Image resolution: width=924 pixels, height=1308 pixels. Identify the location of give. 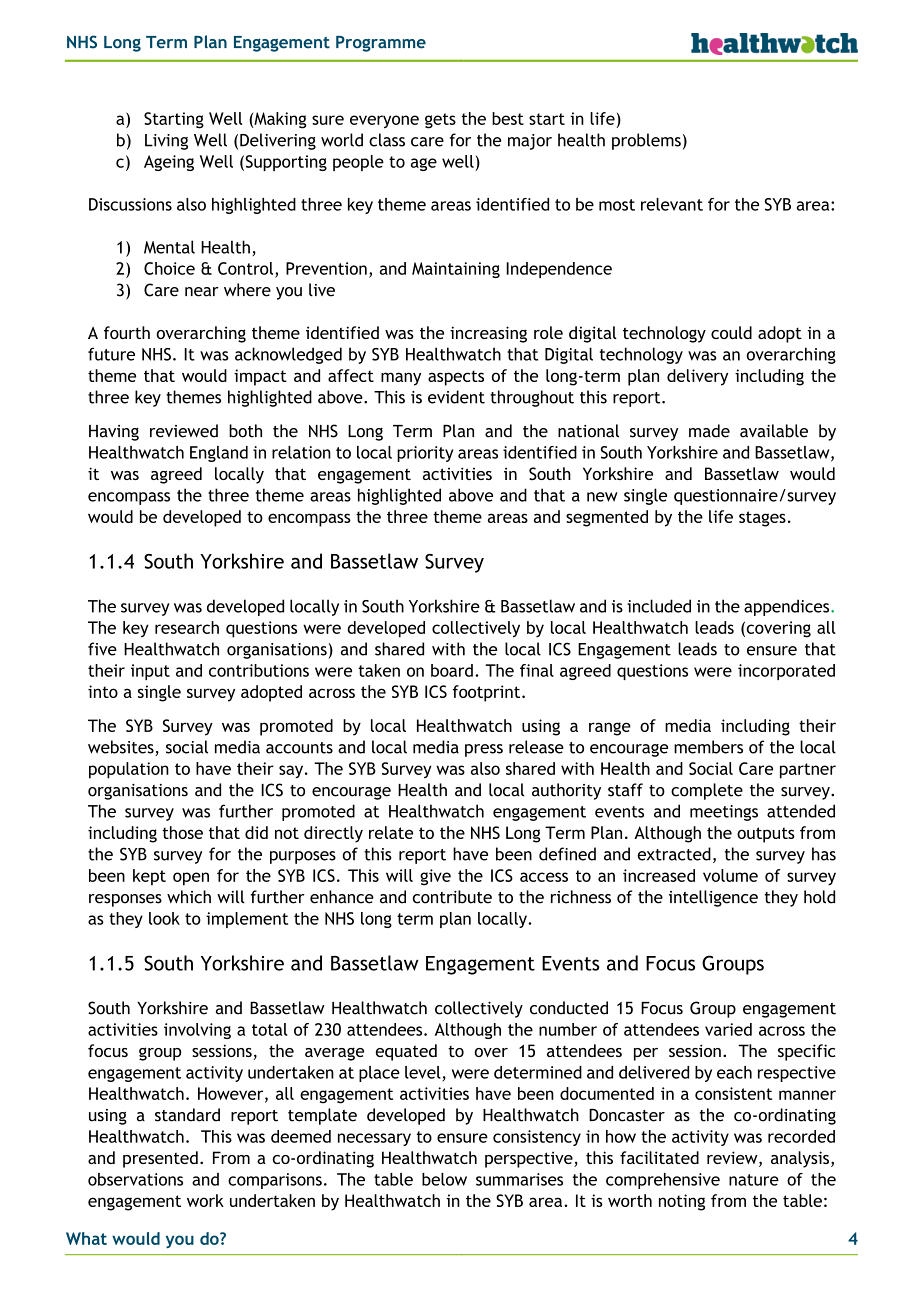
(435, 877).
